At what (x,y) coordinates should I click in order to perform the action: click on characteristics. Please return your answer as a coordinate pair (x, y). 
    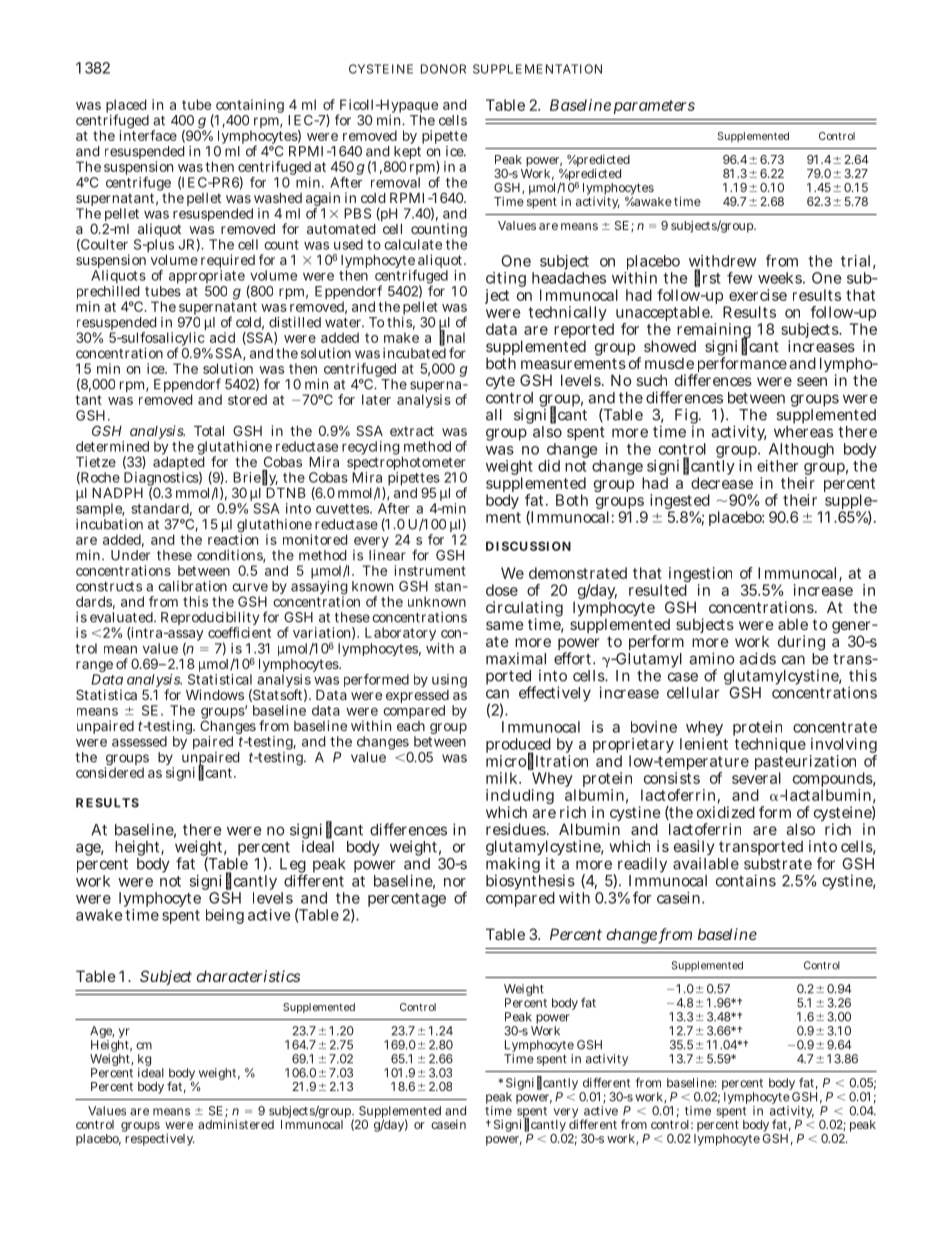
    Looking at the image, I should click on (248, 976).
